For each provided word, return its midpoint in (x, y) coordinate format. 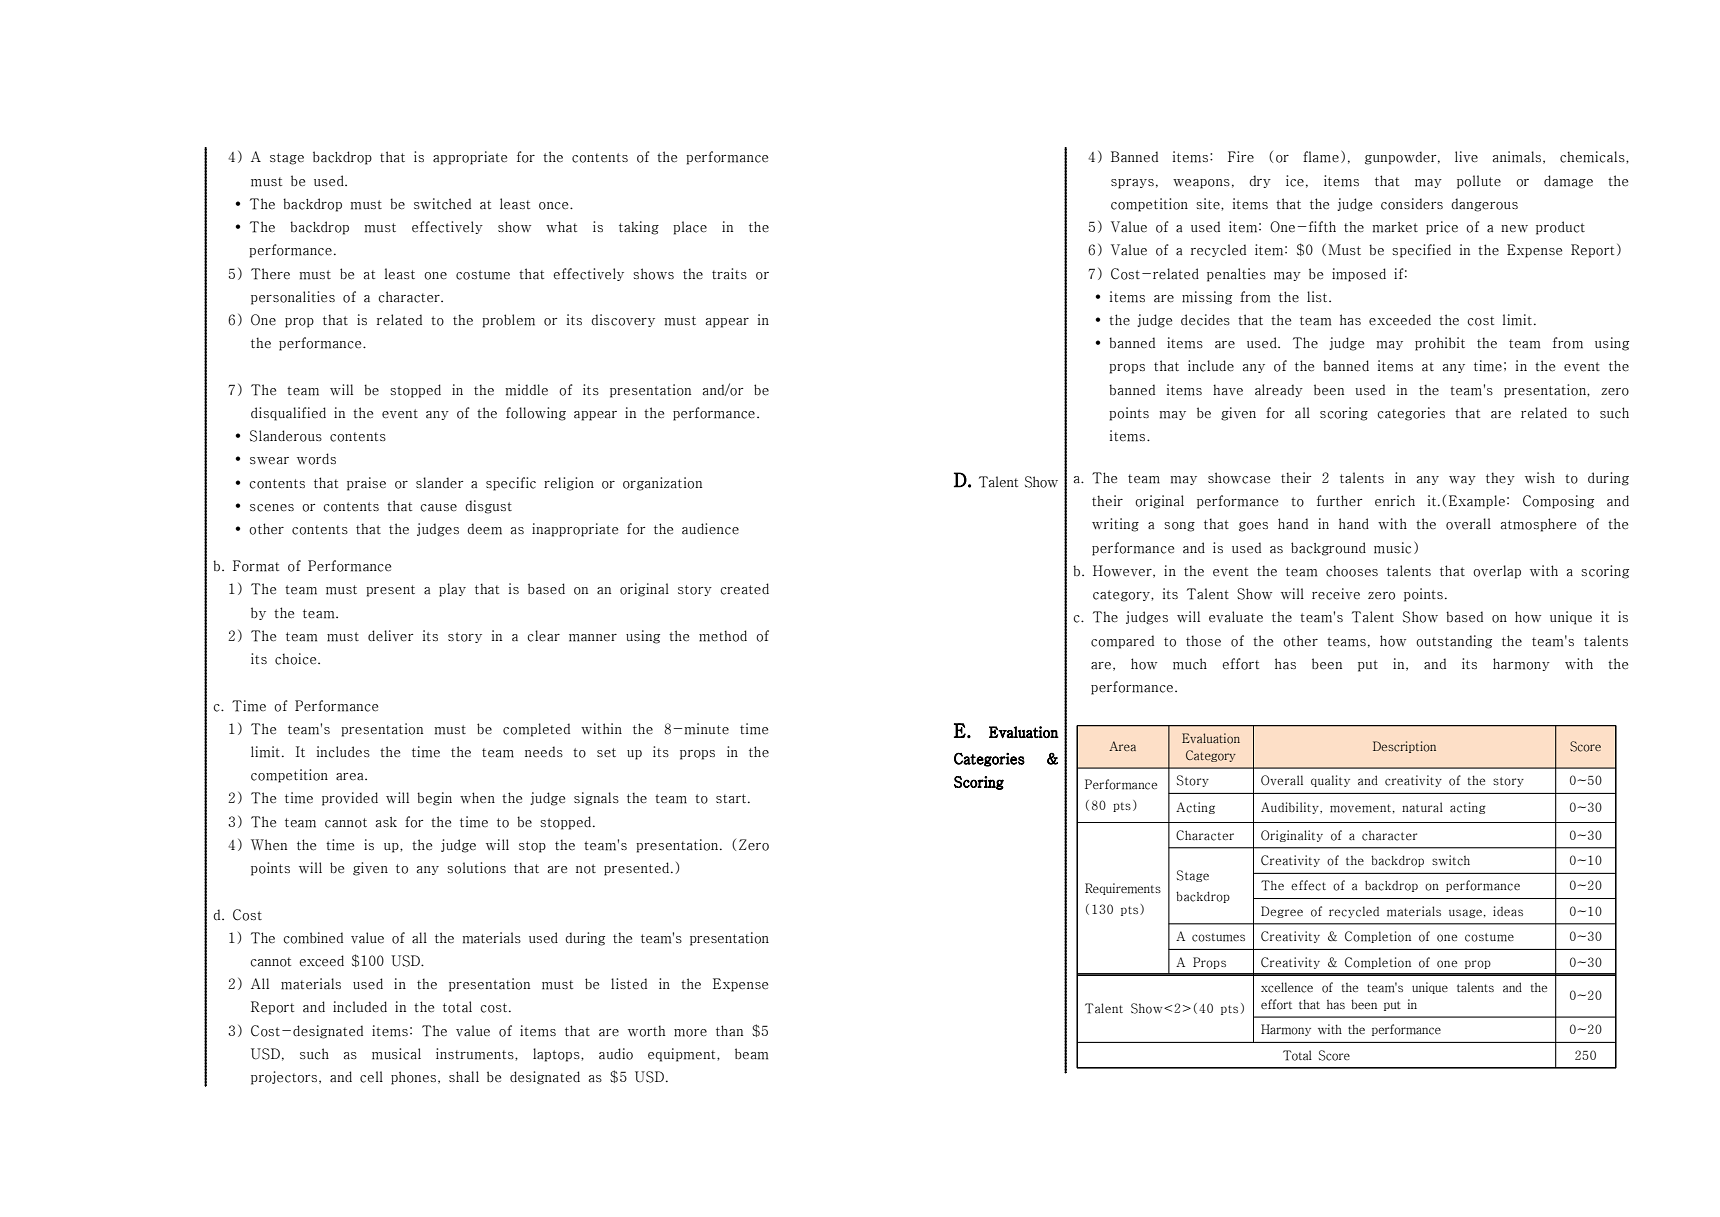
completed (536, 730)
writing (1115, 525)
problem (508, 321)
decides (1205, 320)
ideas (1508, 911)
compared (1122, 642)
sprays (1132, 184)
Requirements (1123, 889)
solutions (476, 868)
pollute (1479, 182)
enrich (1395, 501)
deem (484, 529)
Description (1404, 747)
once (555, 206)
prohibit (1440, 344)
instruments (476, 1054)
